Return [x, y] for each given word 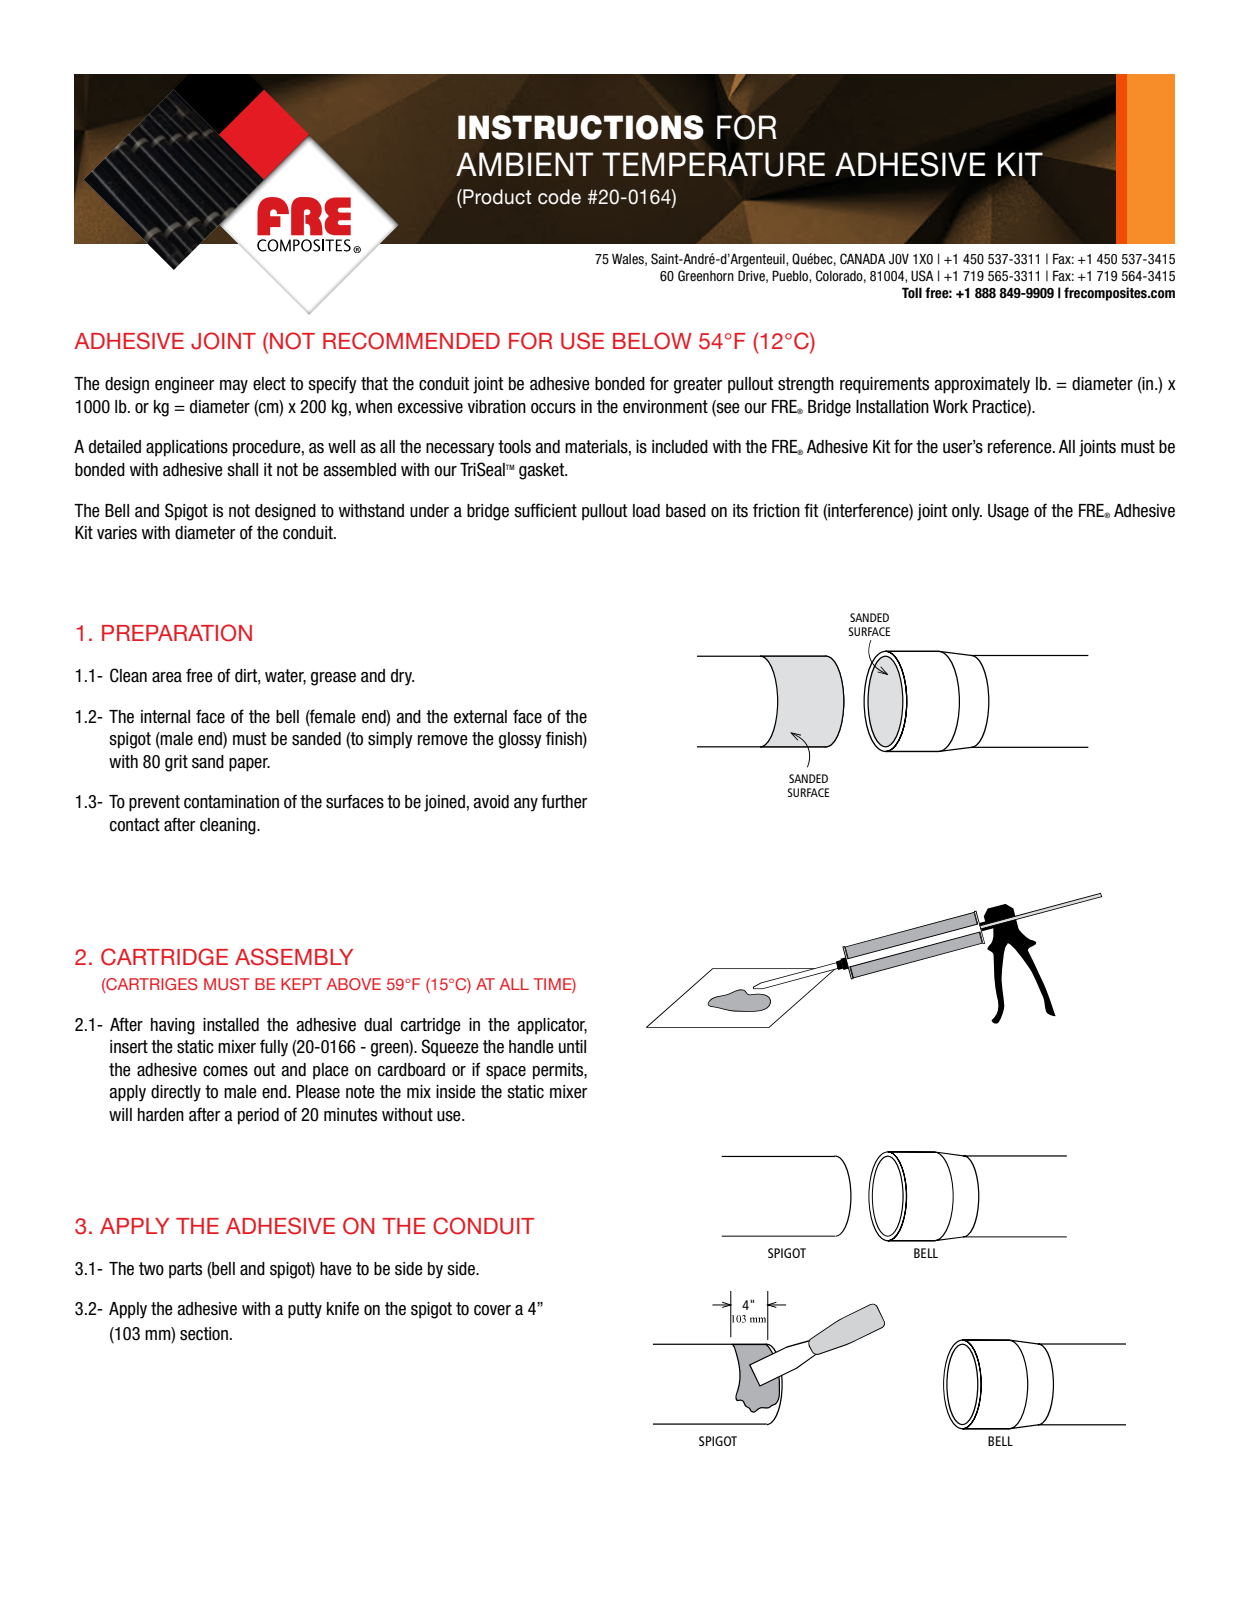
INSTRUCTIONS [581, 127]
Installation [892, 407]
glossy [520, 740]
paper [249, 765]
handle [531, 1047]
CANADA [863, 258]
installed [231, 1025]
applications [187, 448]
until [572, 1047]
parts [185, 1270]
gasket [543, 471]
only [967, 512]
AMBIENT [524, 164]
